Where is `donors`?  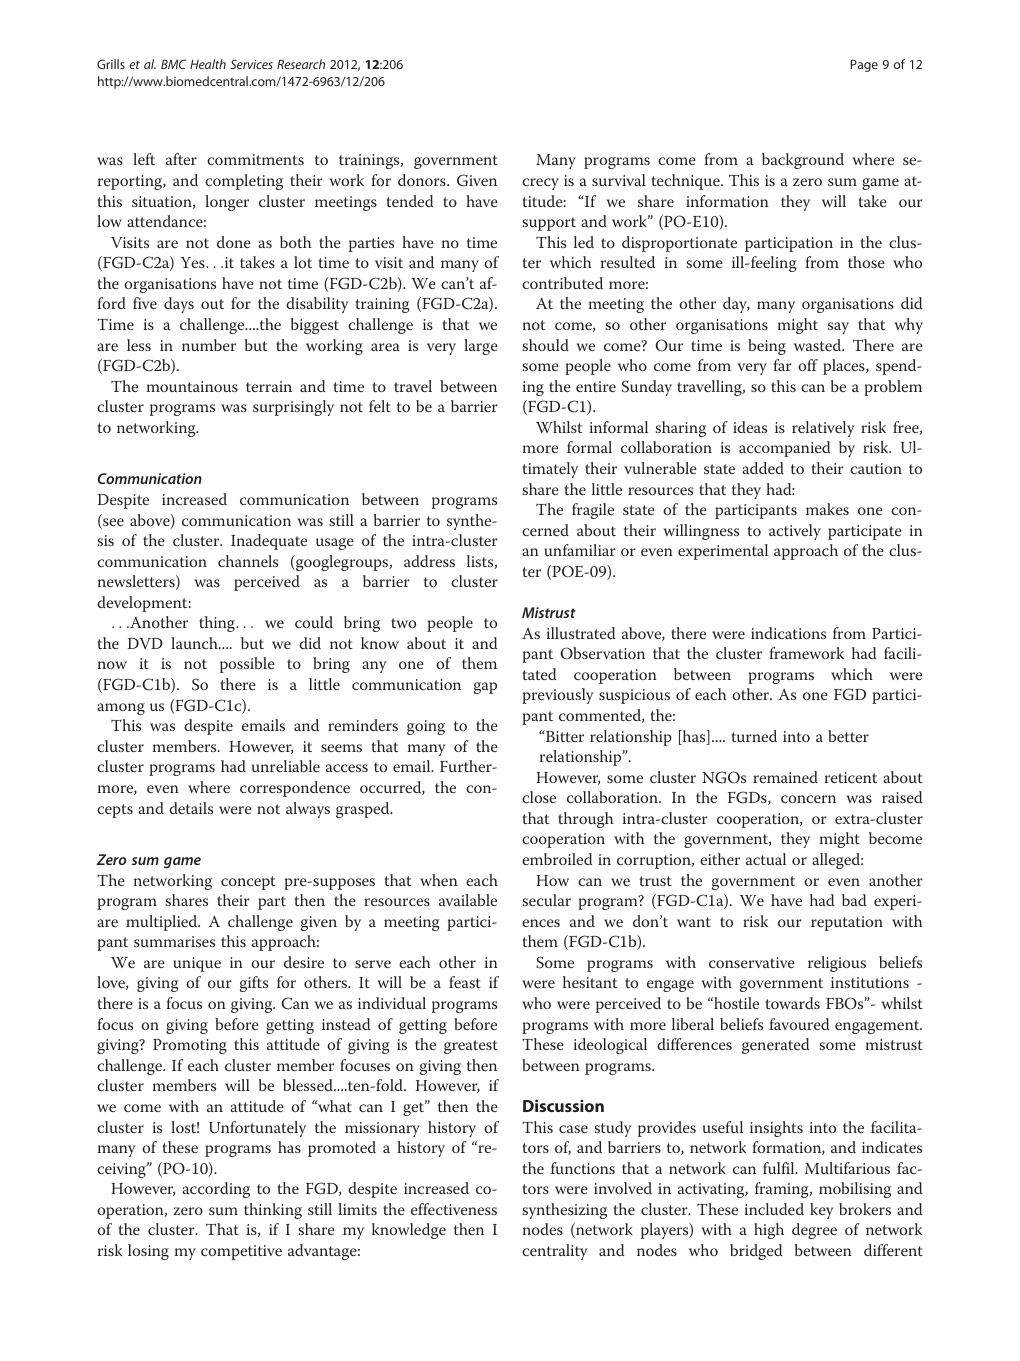 donors is located at coordinates (423, 180).
